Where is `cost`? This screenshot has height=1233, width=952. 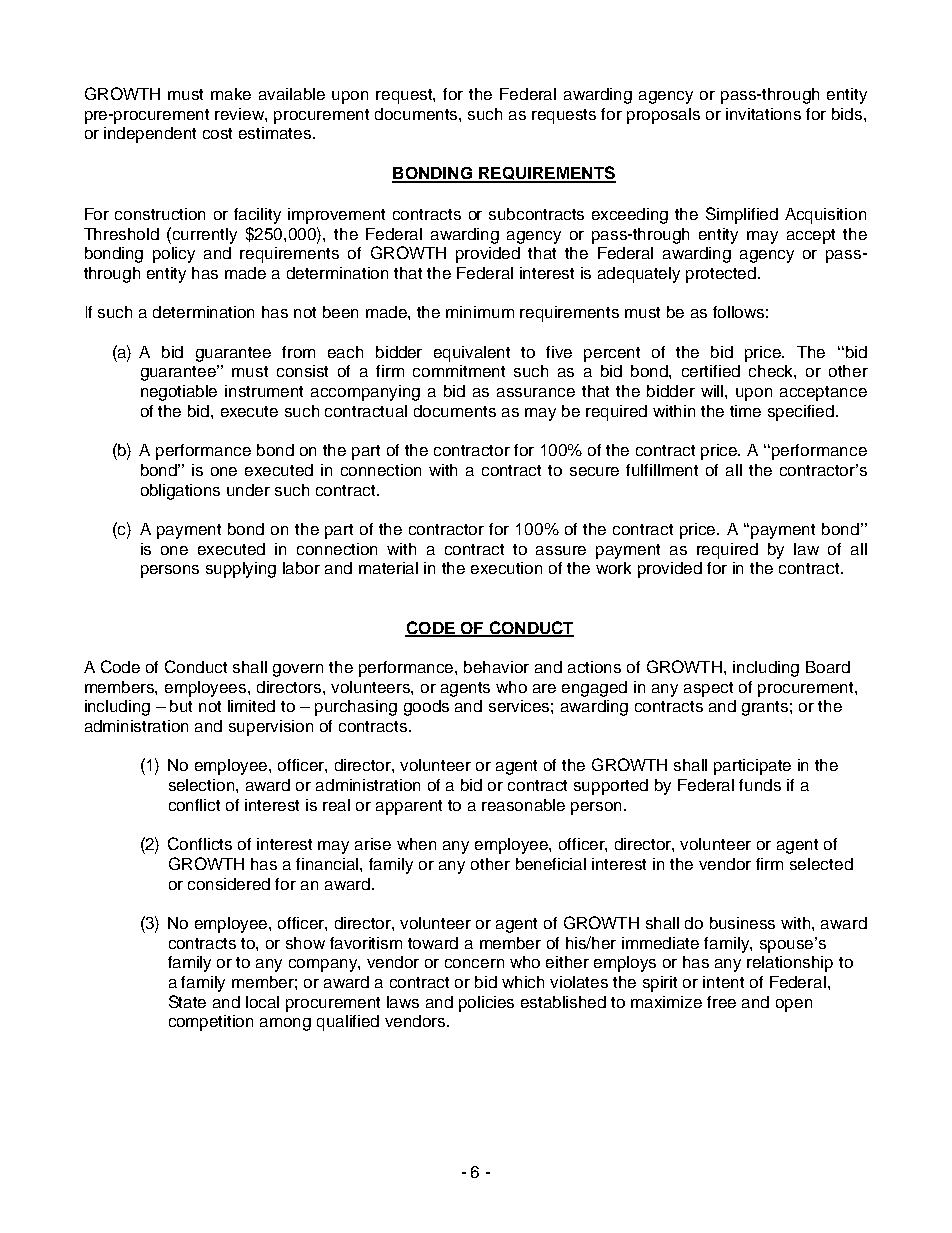
cost is located at coordinates (217, 133).
